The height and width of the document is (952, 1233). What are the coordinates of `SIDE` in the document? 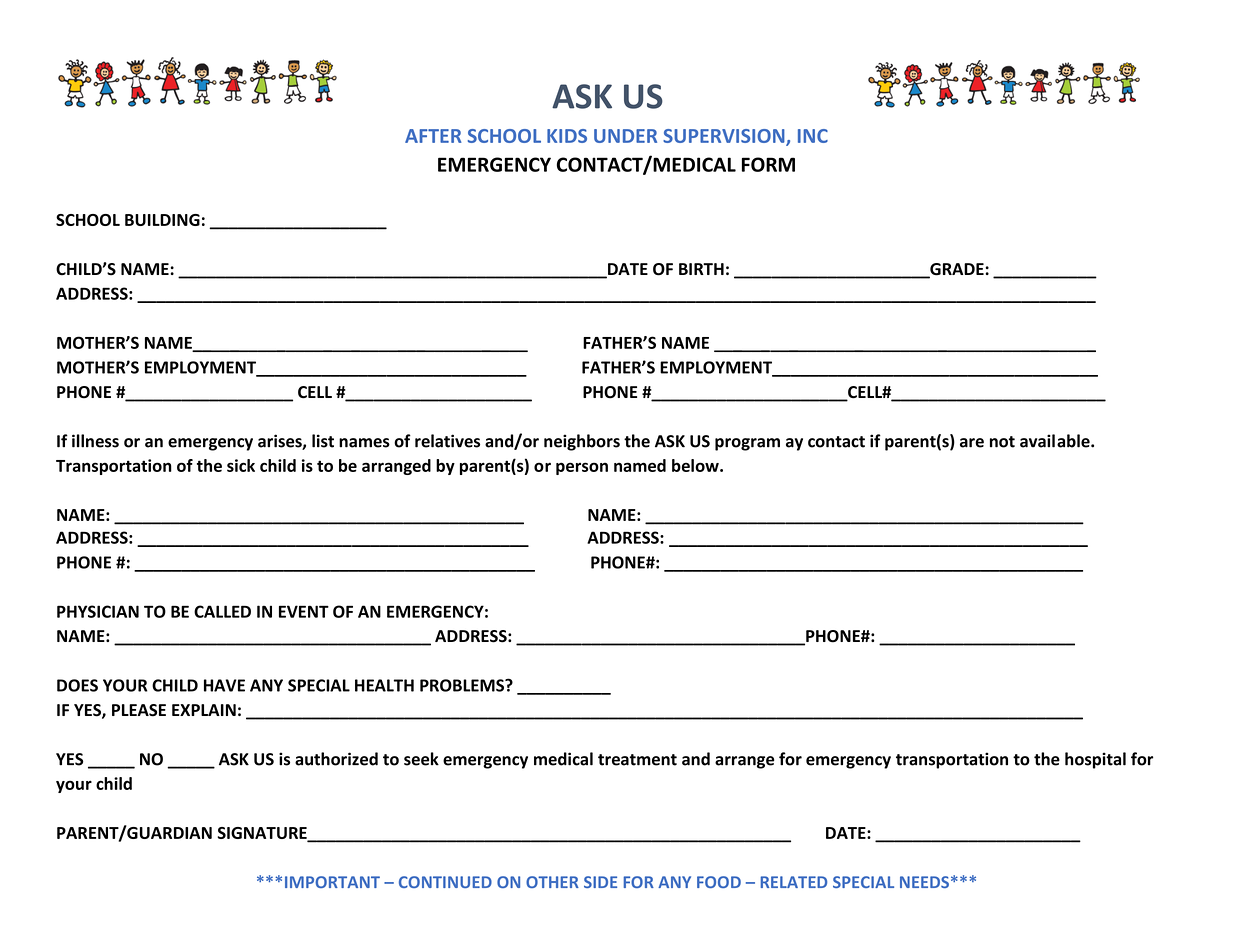 It's located at (600, 882).
